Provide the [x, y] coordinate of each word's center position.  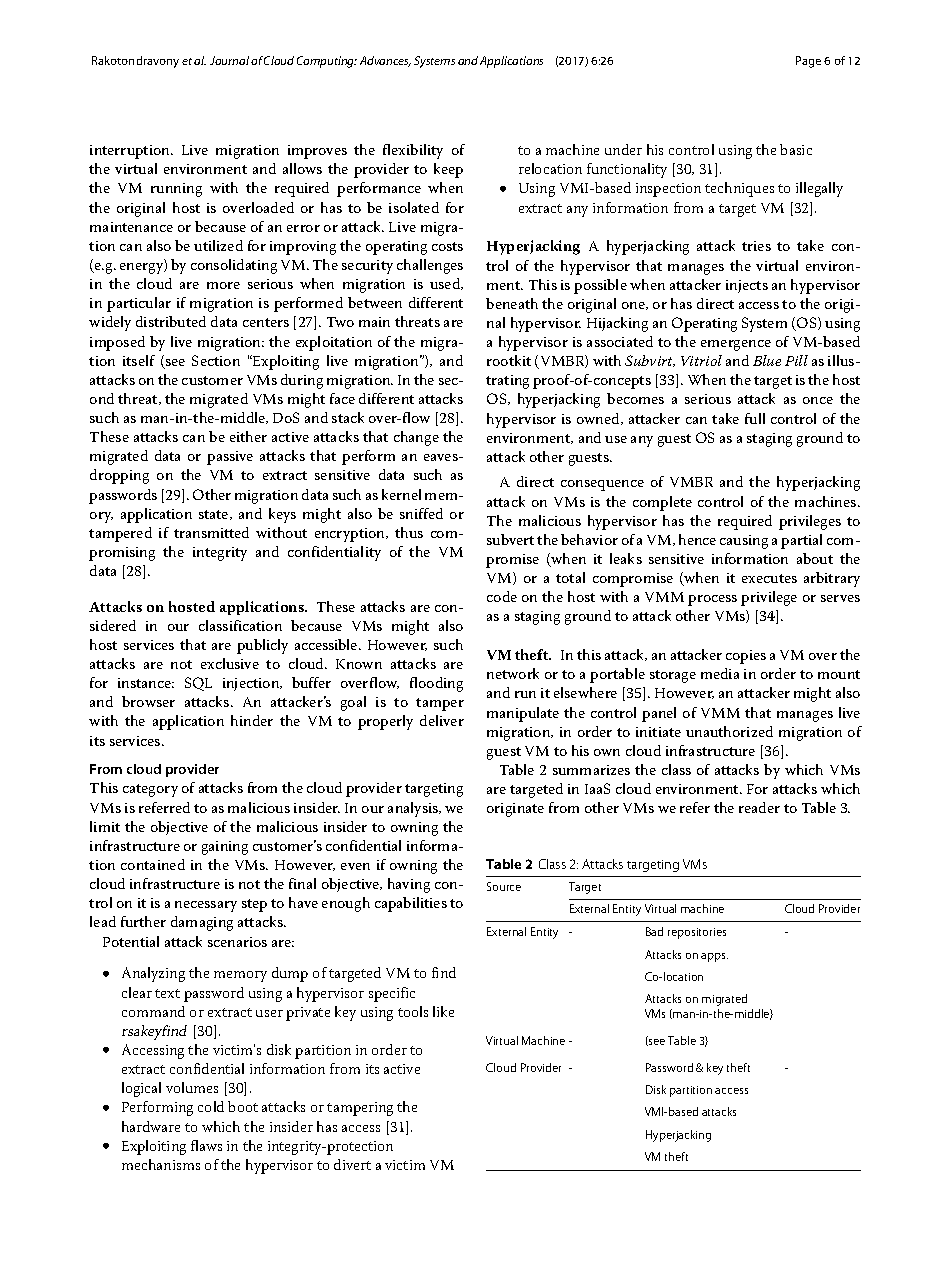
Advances [385, 61]
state [215, 515]
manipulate [523, 714]
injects [747, 286]
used [446, 284]
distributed [171, 321]
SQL [198, 684]
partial [801, 541]
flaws [206, 1145]
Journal [229, 60]
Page [808, 62]
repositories [697, 933]
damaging [202, 923]
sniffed [421, 513]
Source [504, 886]
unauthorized [729, 731]
